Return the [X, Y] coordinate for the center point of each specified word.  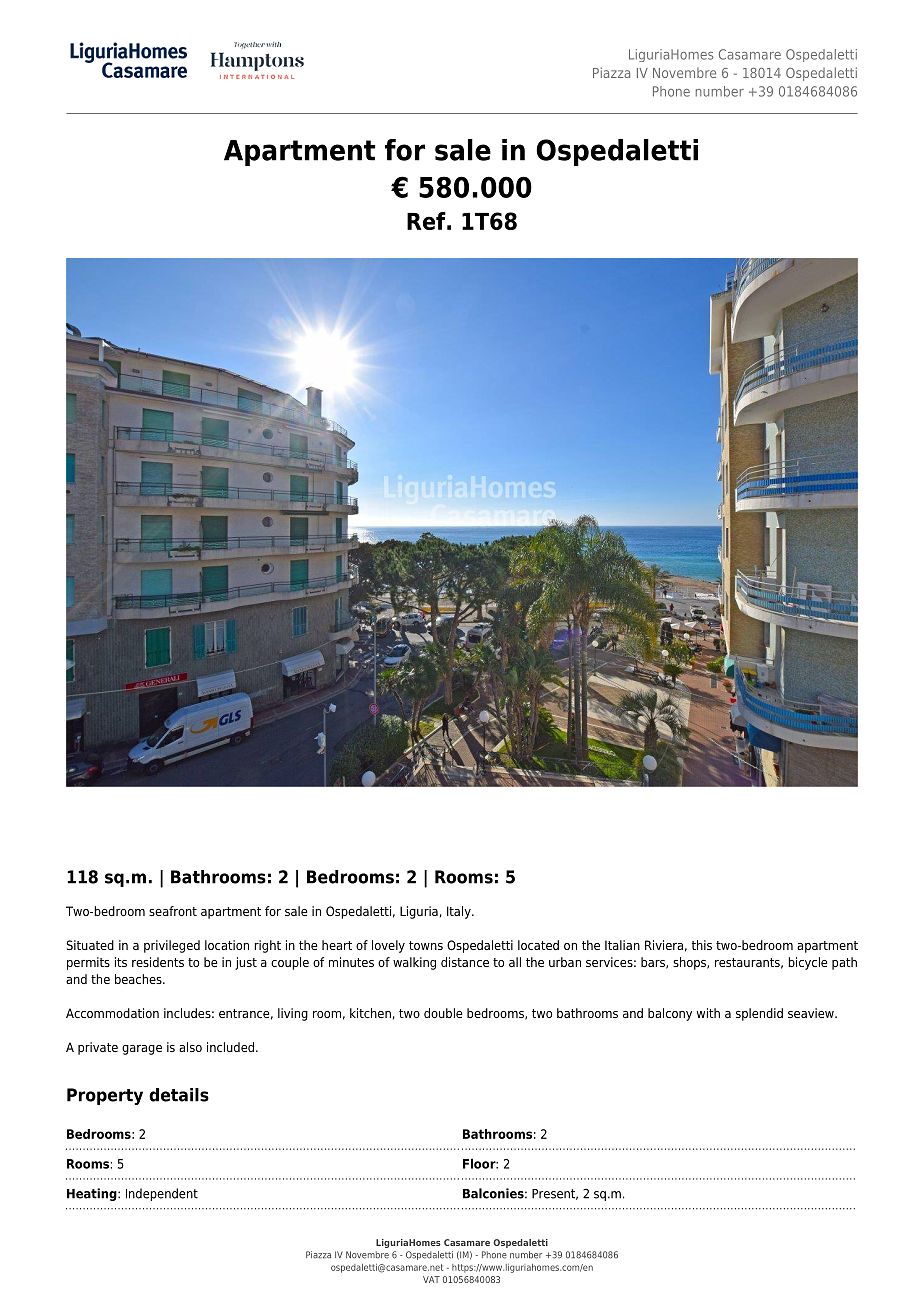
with [708, 1013]
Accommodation [112, 1013]
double [443, 1013]
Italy [460, 912]
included [230, 1047]
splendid [759, 1014]
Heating [93, 1194]
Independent [162, 1194]
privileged [172, 946]
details [179, 1095]
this [702, 945]
